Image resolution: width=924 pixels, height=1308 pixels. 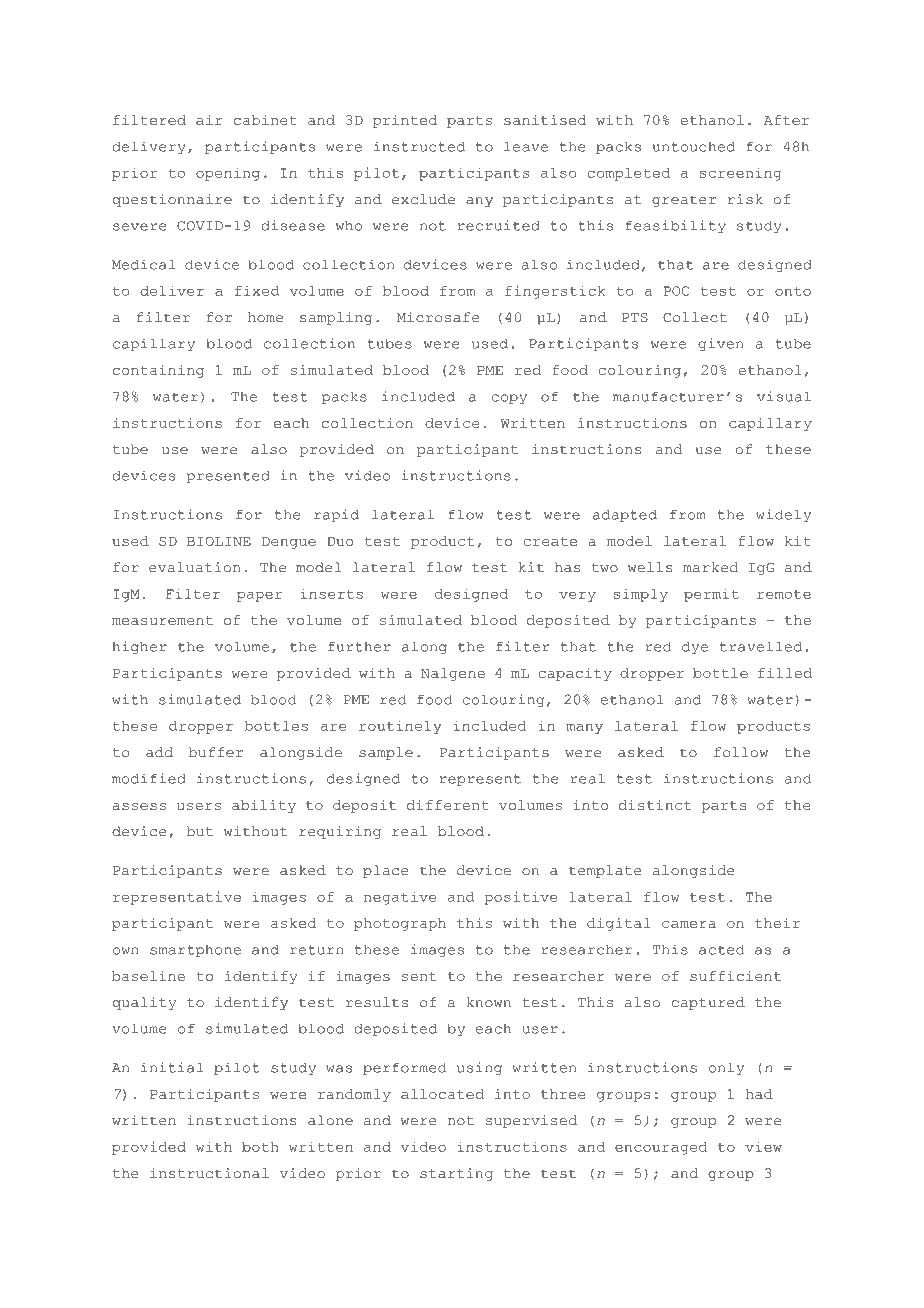 I want to click on create, so click(x=550, y=541).
